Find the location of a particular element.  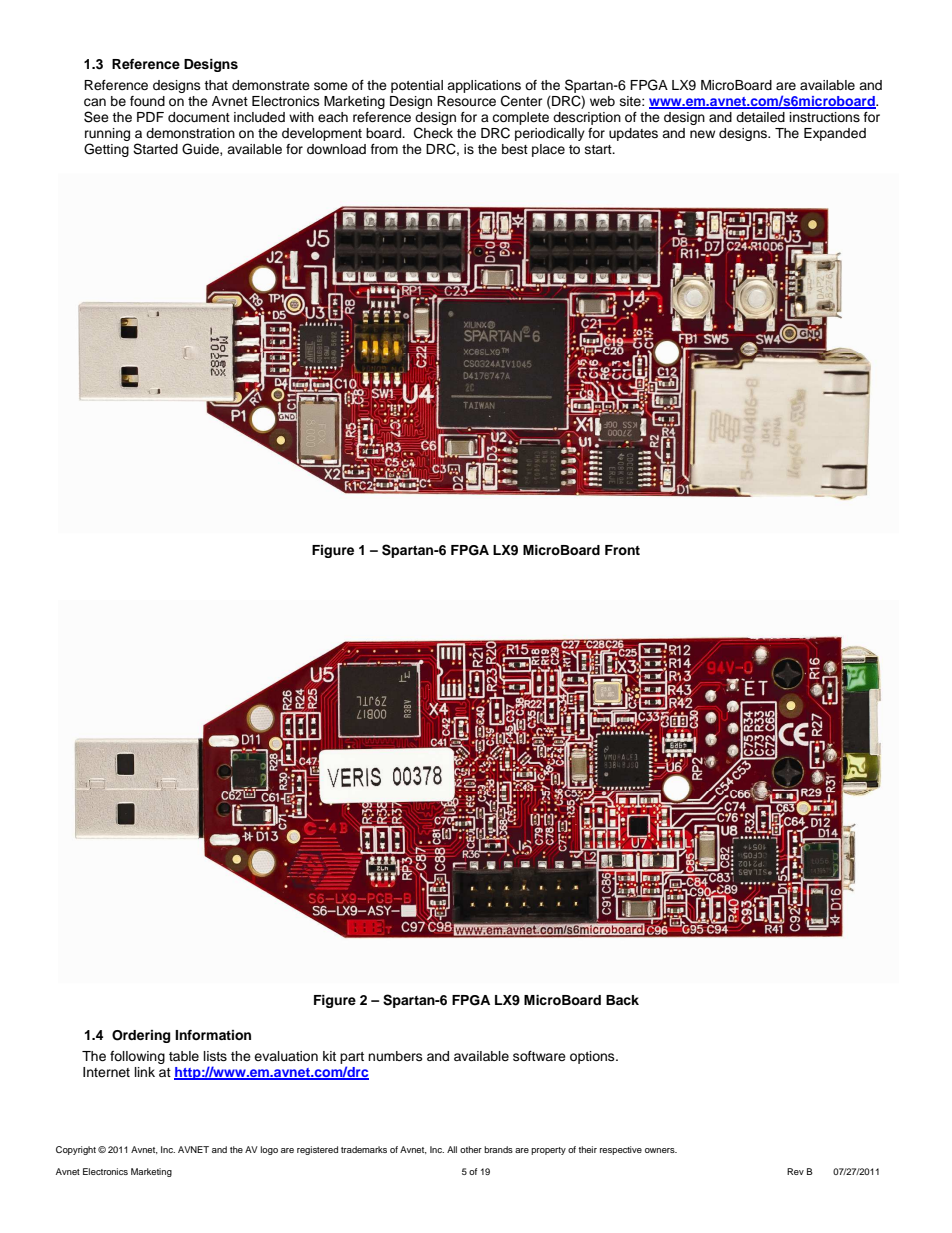

Resource is located at coordinates (466, 101).
